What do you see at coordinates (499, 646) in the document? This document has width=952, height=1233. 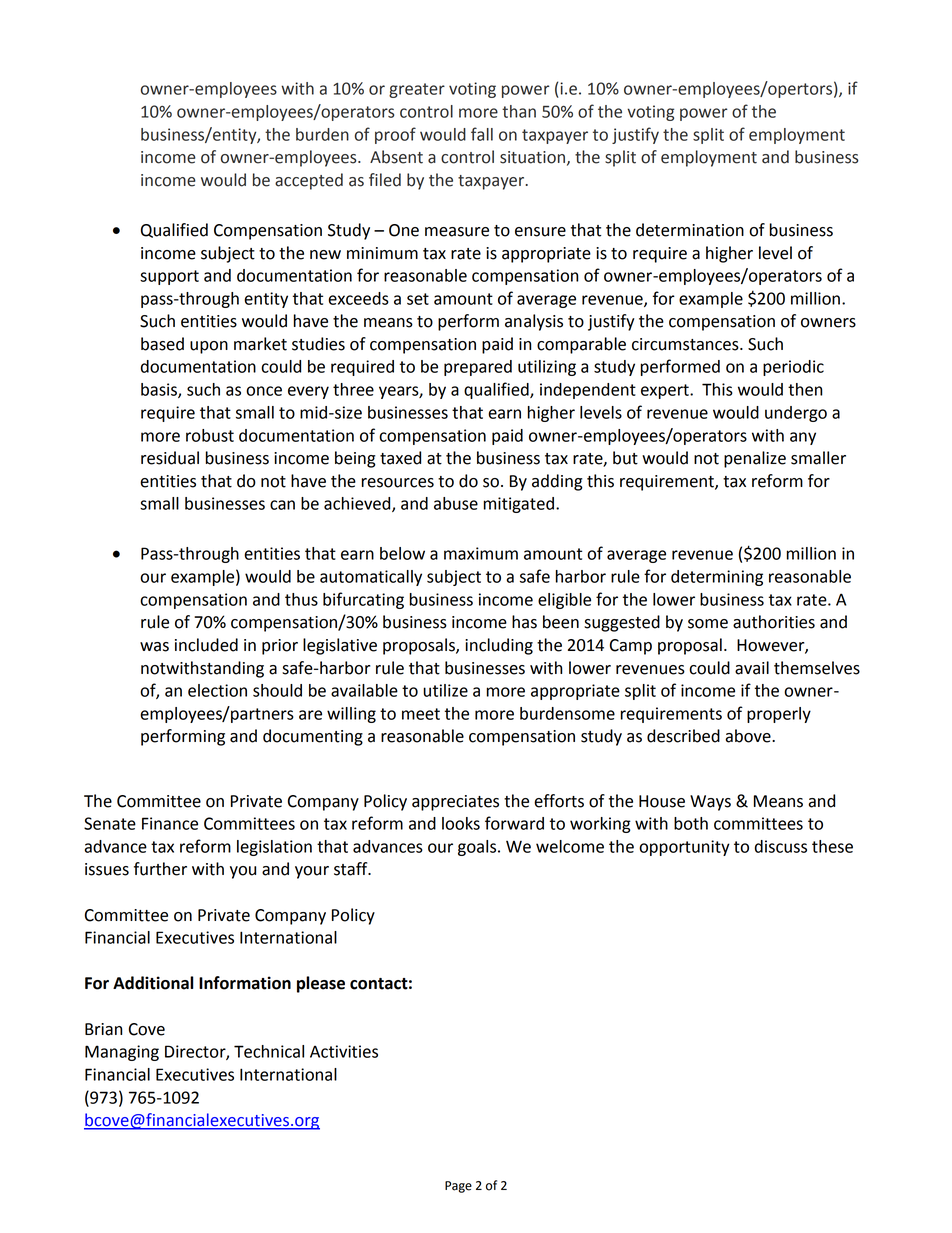 I see `including` at bounding box center [499, 646].
